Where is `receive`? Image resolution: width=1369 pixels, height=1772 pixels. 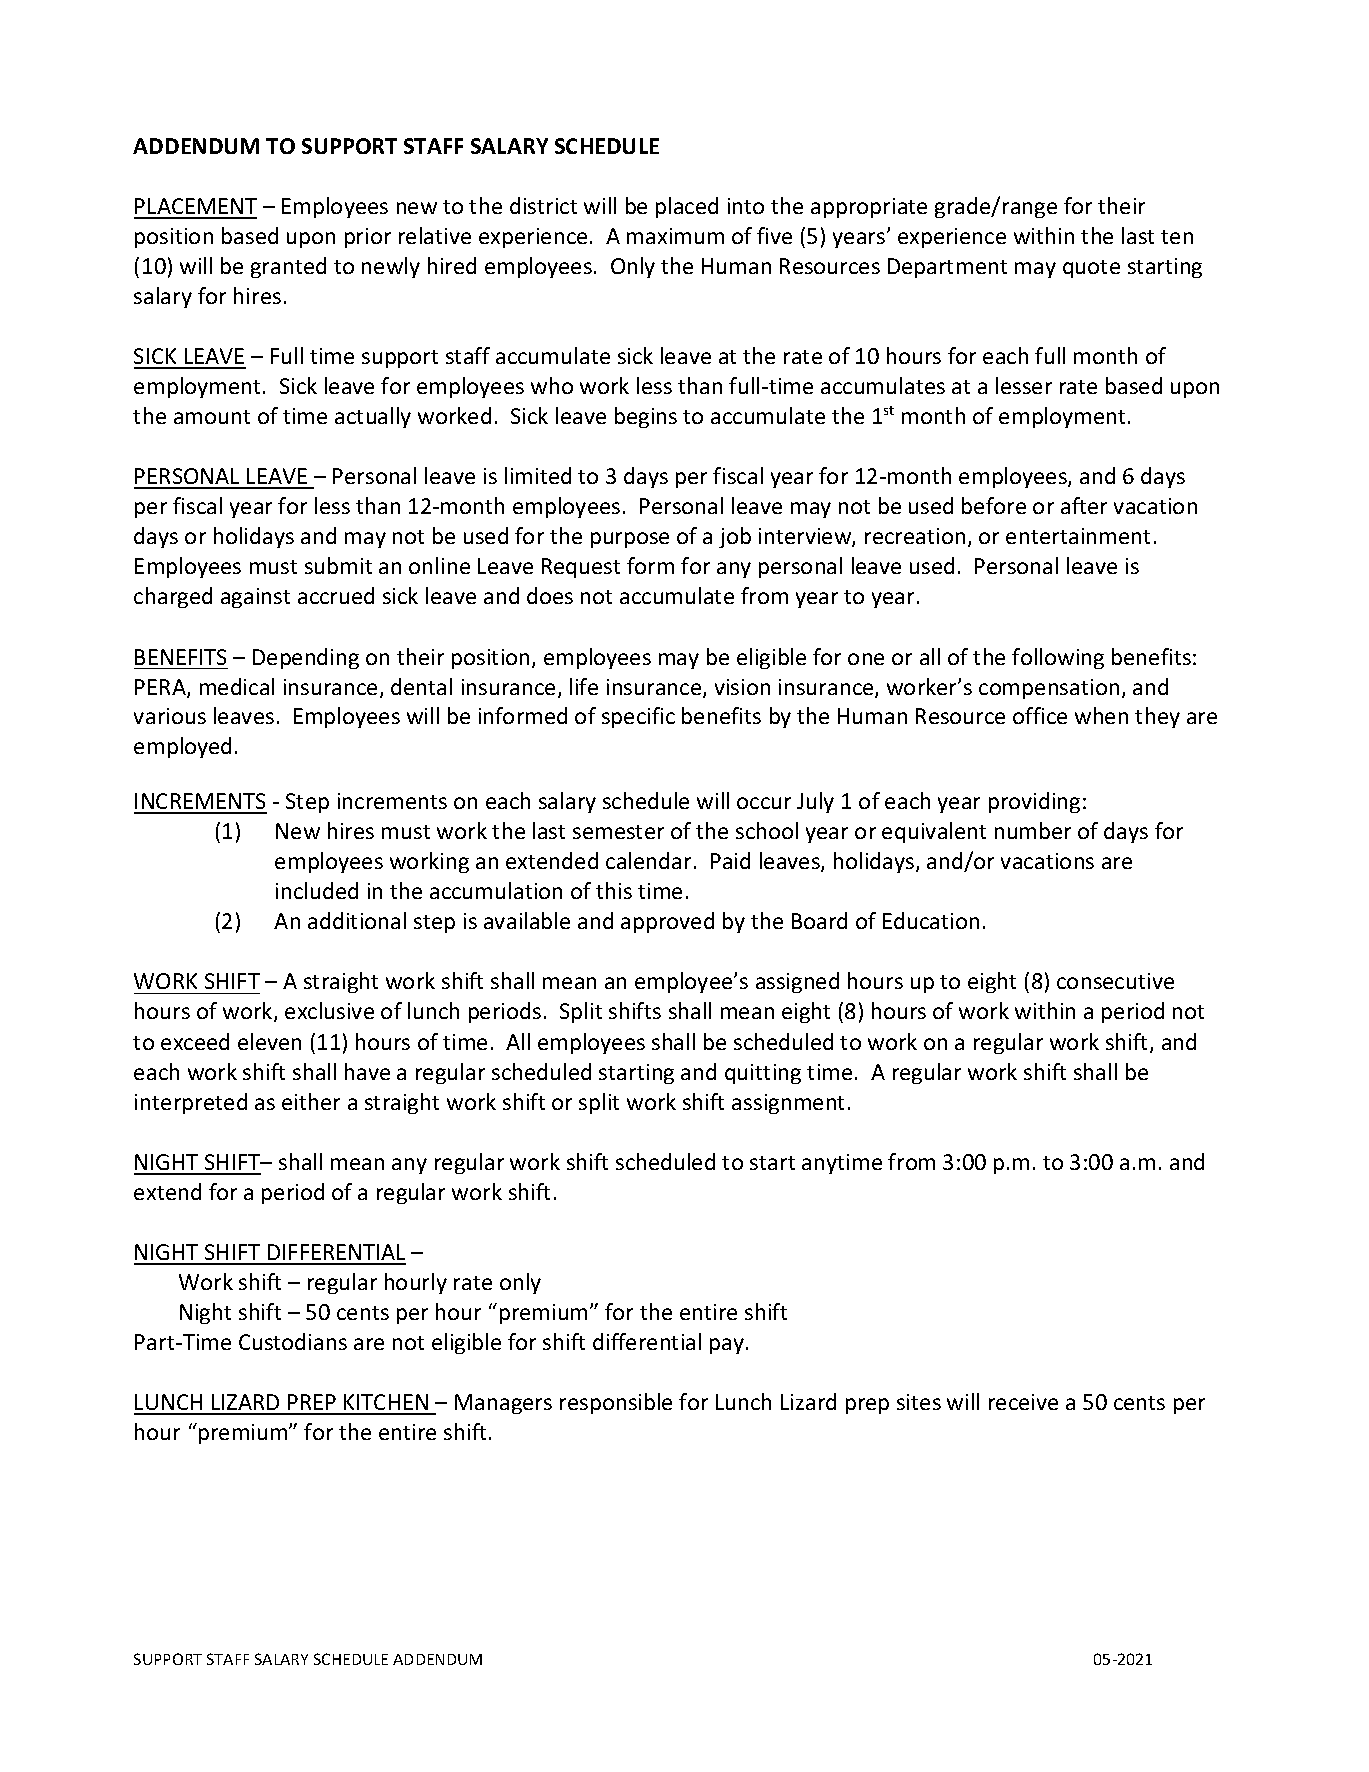
receive is located at coordinates (1023, 1402).
